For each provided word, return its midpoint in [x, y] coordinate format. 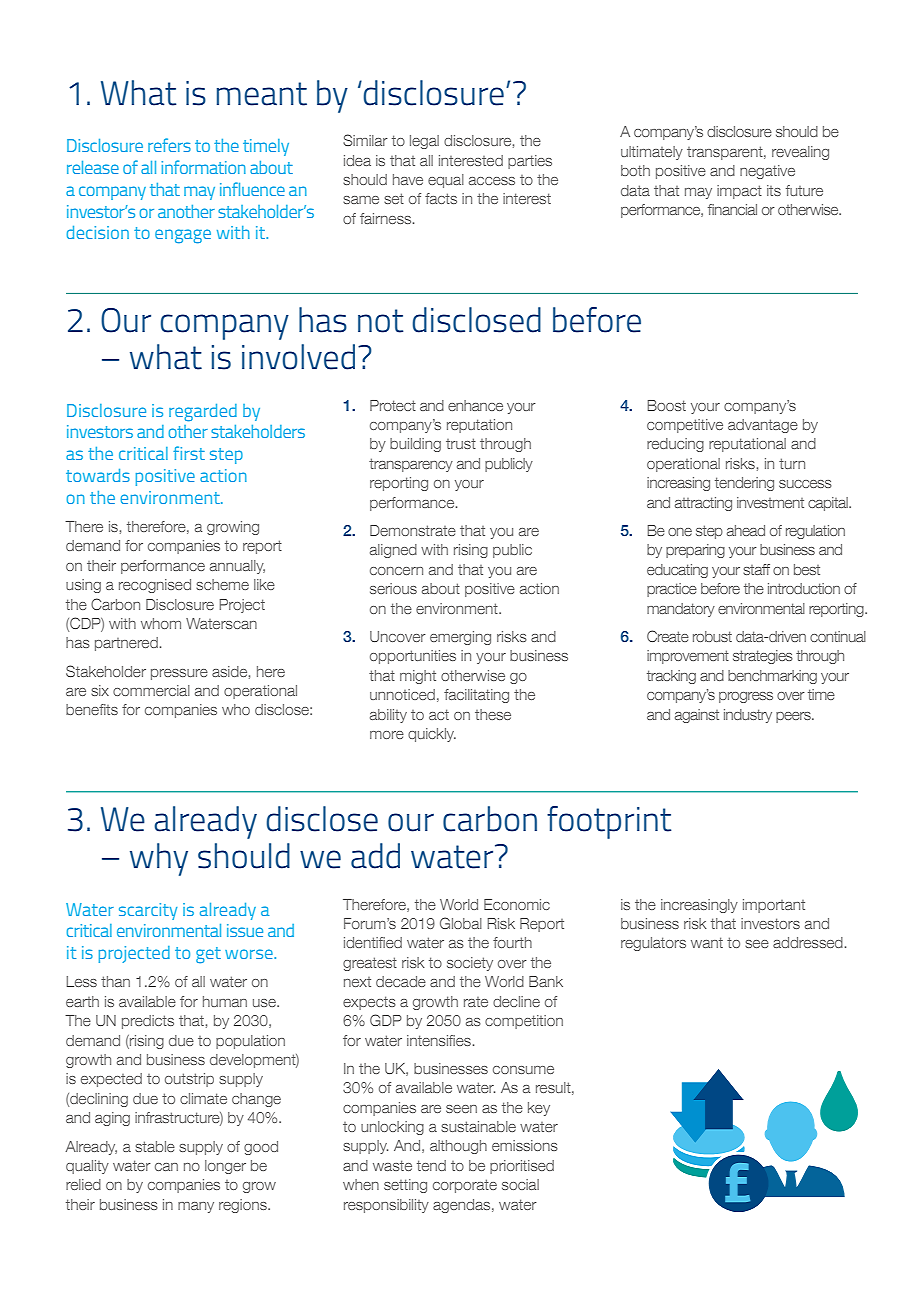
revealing [800, 153]
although [458, 1147]
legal [424, 142]
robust [712, 636]
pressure [179, 674]
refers [169, 145]
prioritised [522, 1167]
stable [155, 1146]
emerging [460, 638]
